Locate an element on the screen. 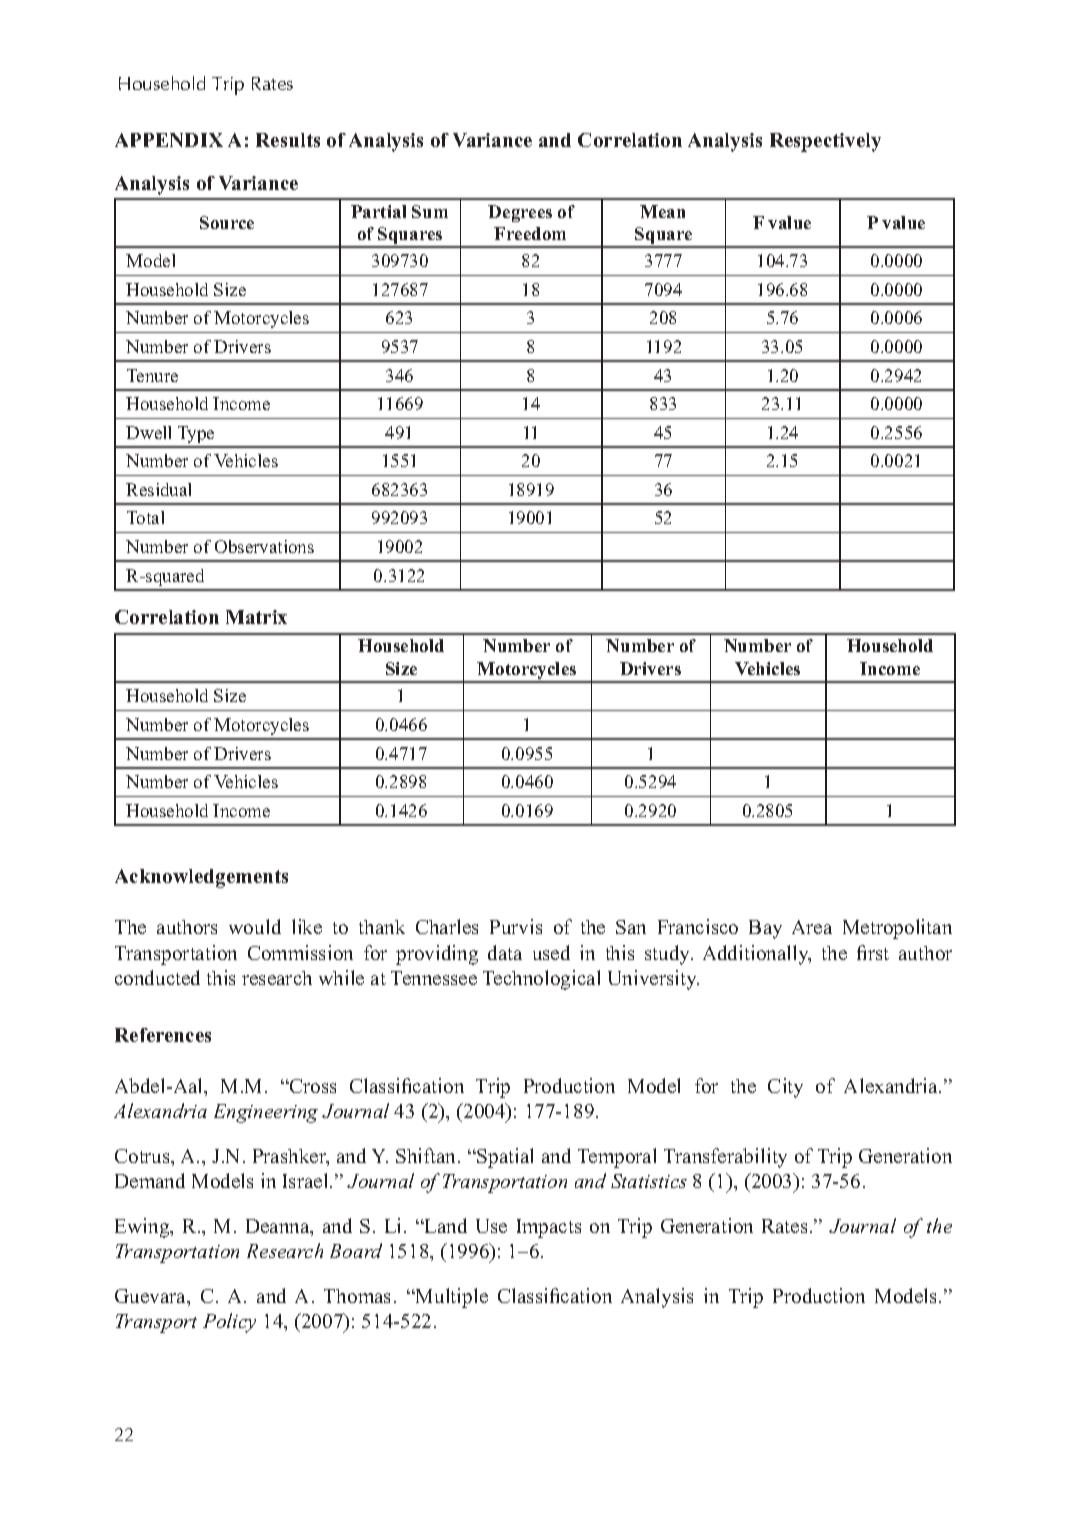  Source is located at coordinates (227, 222).
